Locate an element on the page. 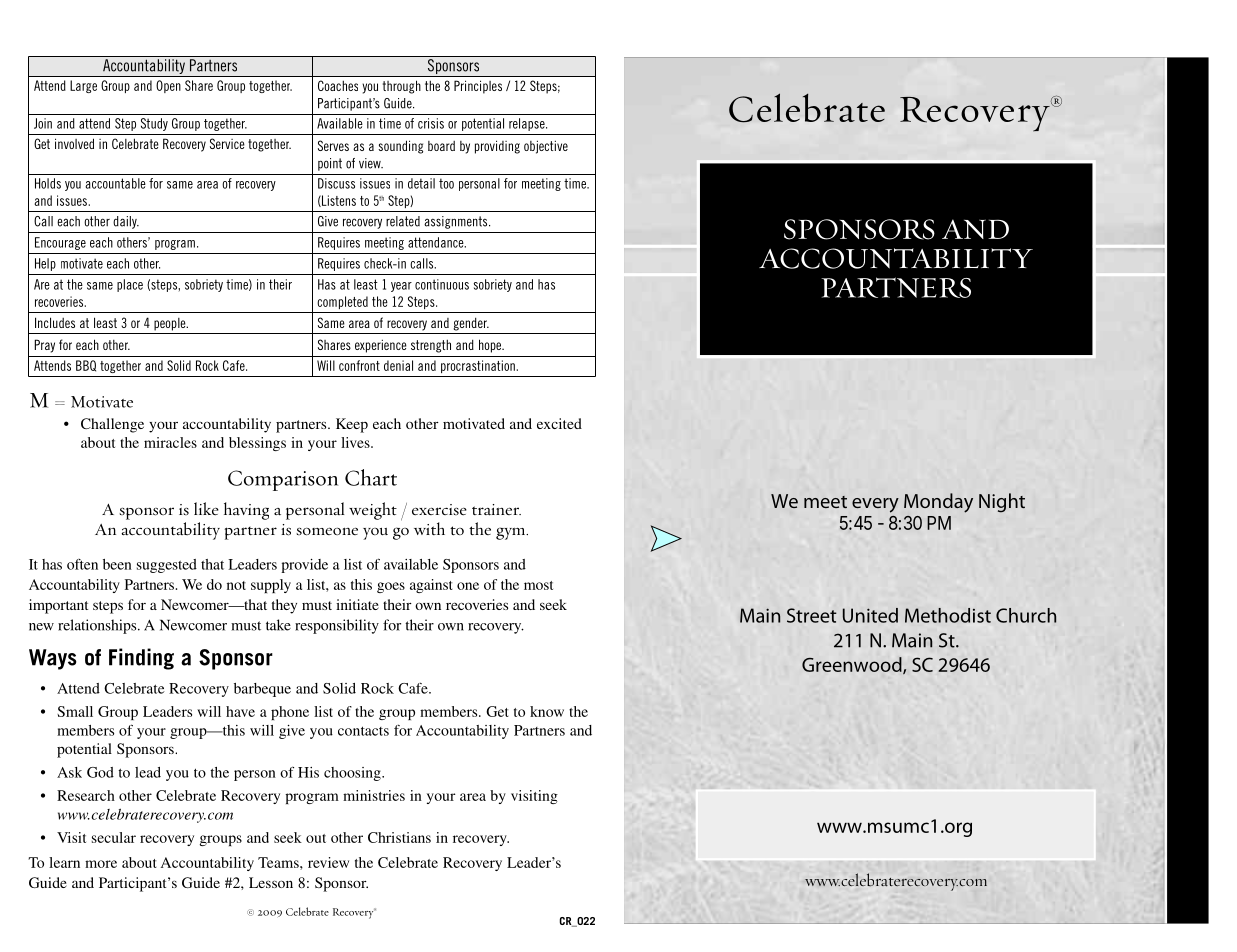 This image has width=1237, height=952. Principles is located at coordinates (478, 87).
